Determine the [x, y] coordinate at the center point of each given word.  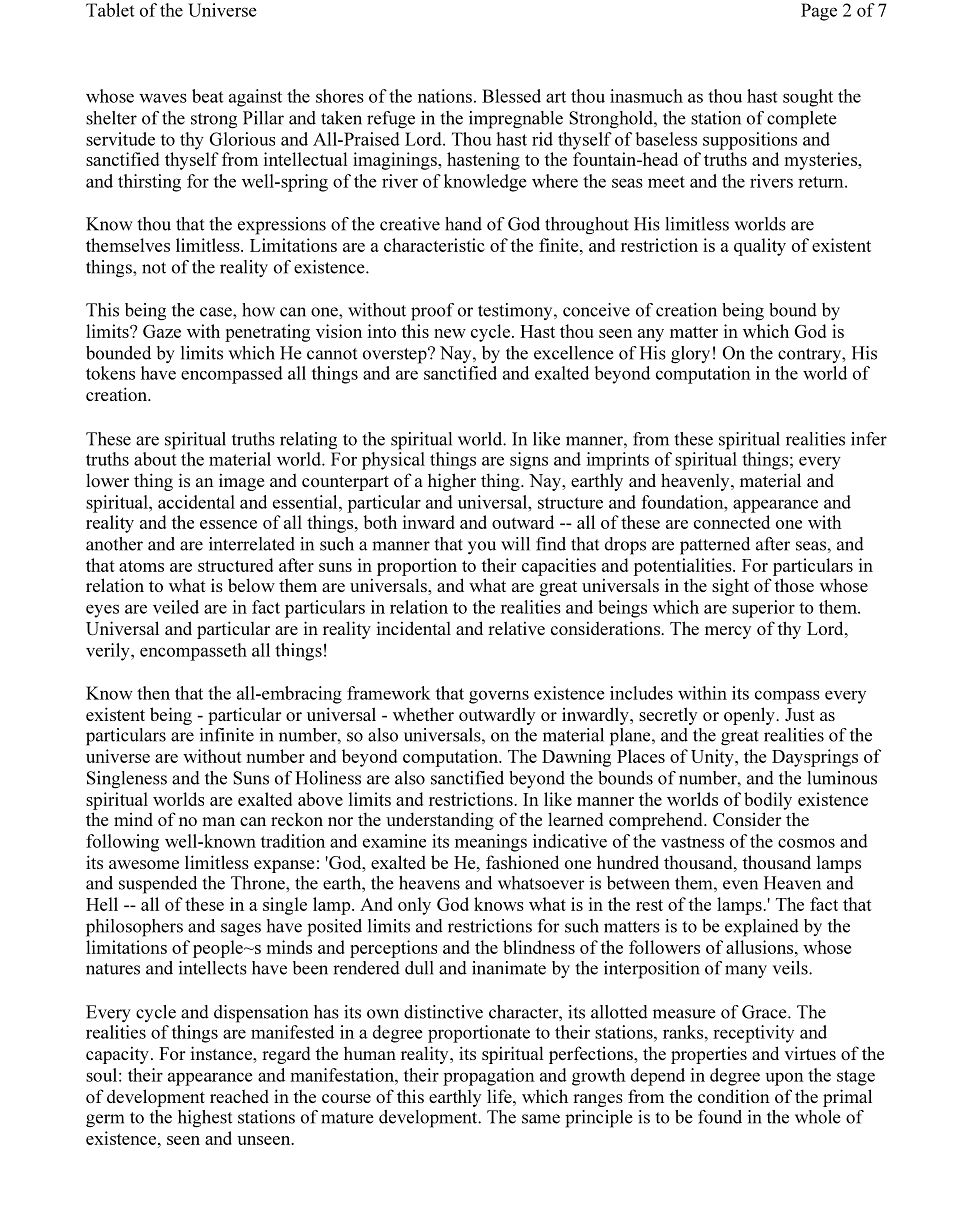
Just [800, 714]
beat [208, 96]
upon [785, 1079]
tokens [110, 373]
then [153, 693]
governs [499, 697]
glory [690, 355]
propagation [489, 1077]
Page [819, 12]
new [450, 333]
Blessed [511, 96]
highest [205, 1119]
